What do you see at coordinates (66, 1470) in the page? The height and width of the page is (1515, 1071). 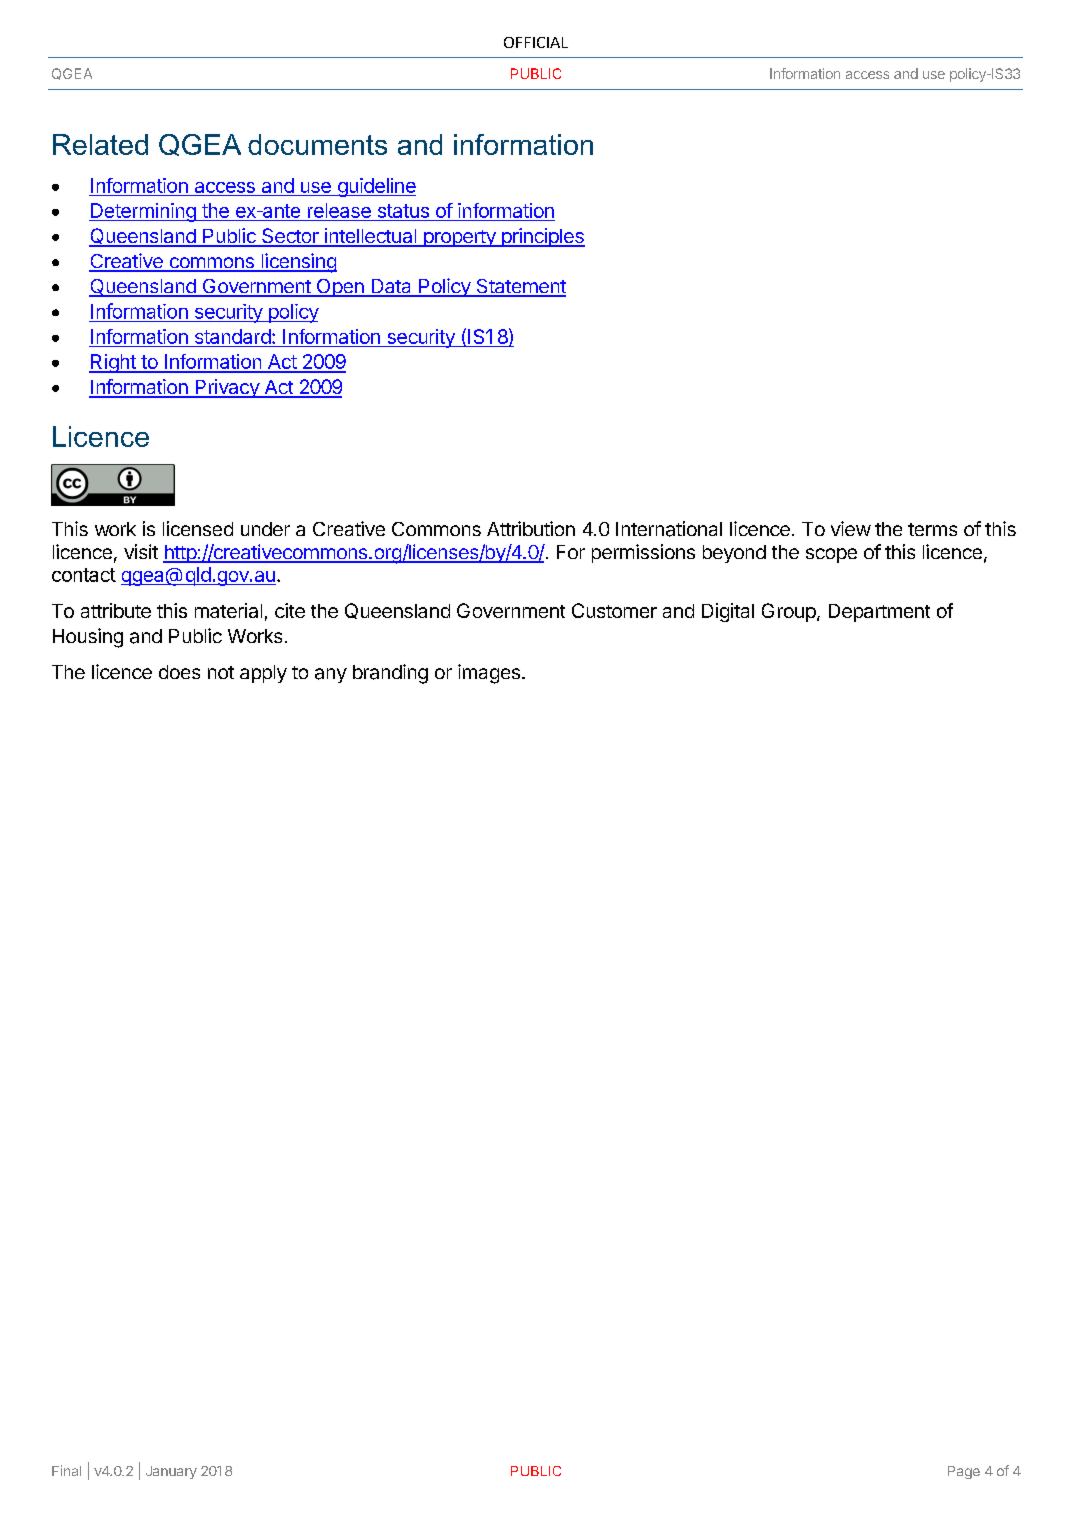 I see `Final` at bounding box center [66, 1470].
